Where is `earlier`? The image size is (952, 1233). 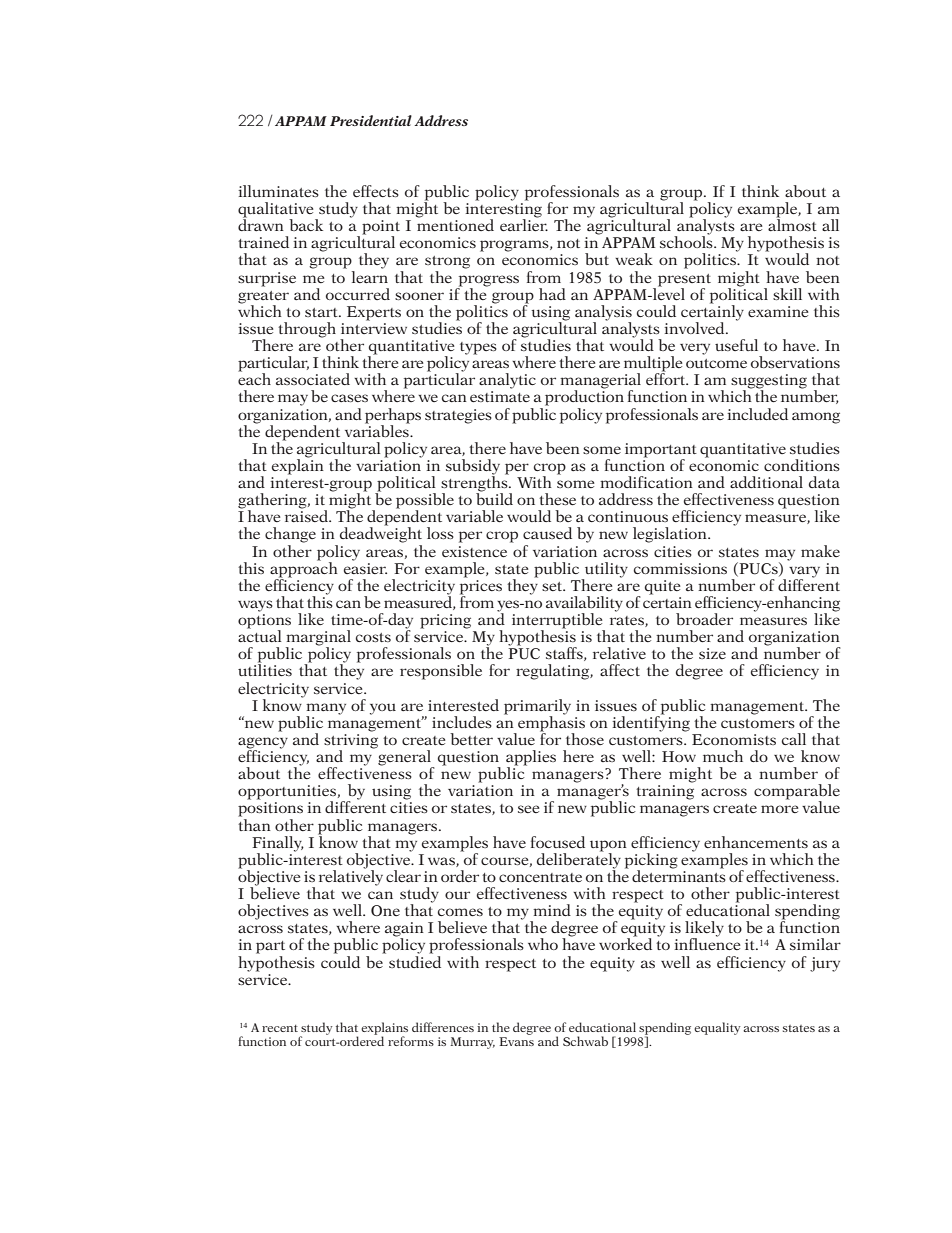
earlier is located at coordinates (524, 224).
